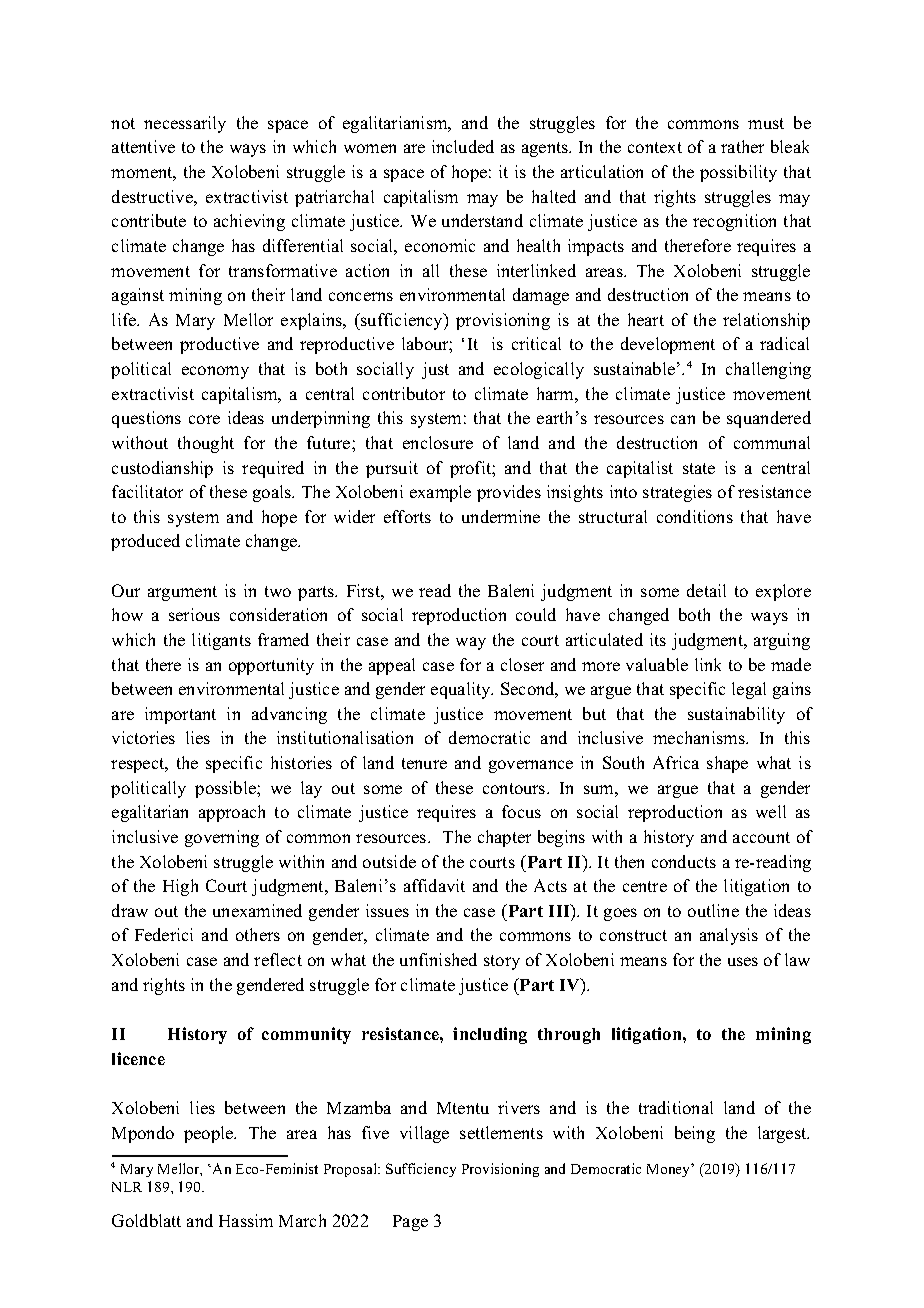 The width and height of the screenshot is (924, 1308). I want to click on equality, so click(462, 690).
